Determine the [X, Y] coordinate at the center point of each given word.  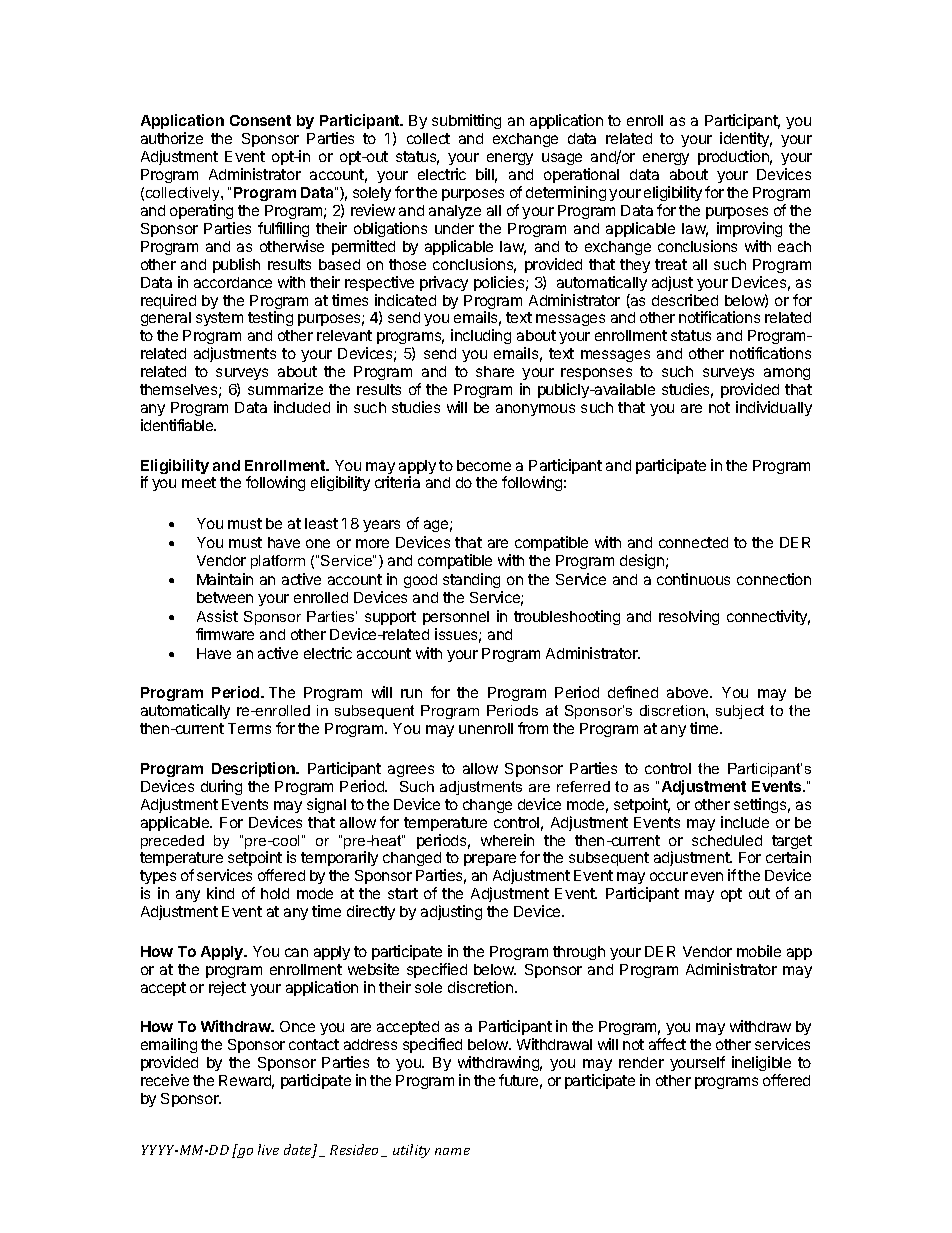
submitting [466, 121]
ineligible [761, 1065]
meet [199, 482]
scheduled [727, 840]
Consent [260, 120]
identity [746, 141]
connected [693, 542]
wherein [507, 840]
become [484, 465]
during [221, 787]
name [452, 1151]
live [268, 1149]
